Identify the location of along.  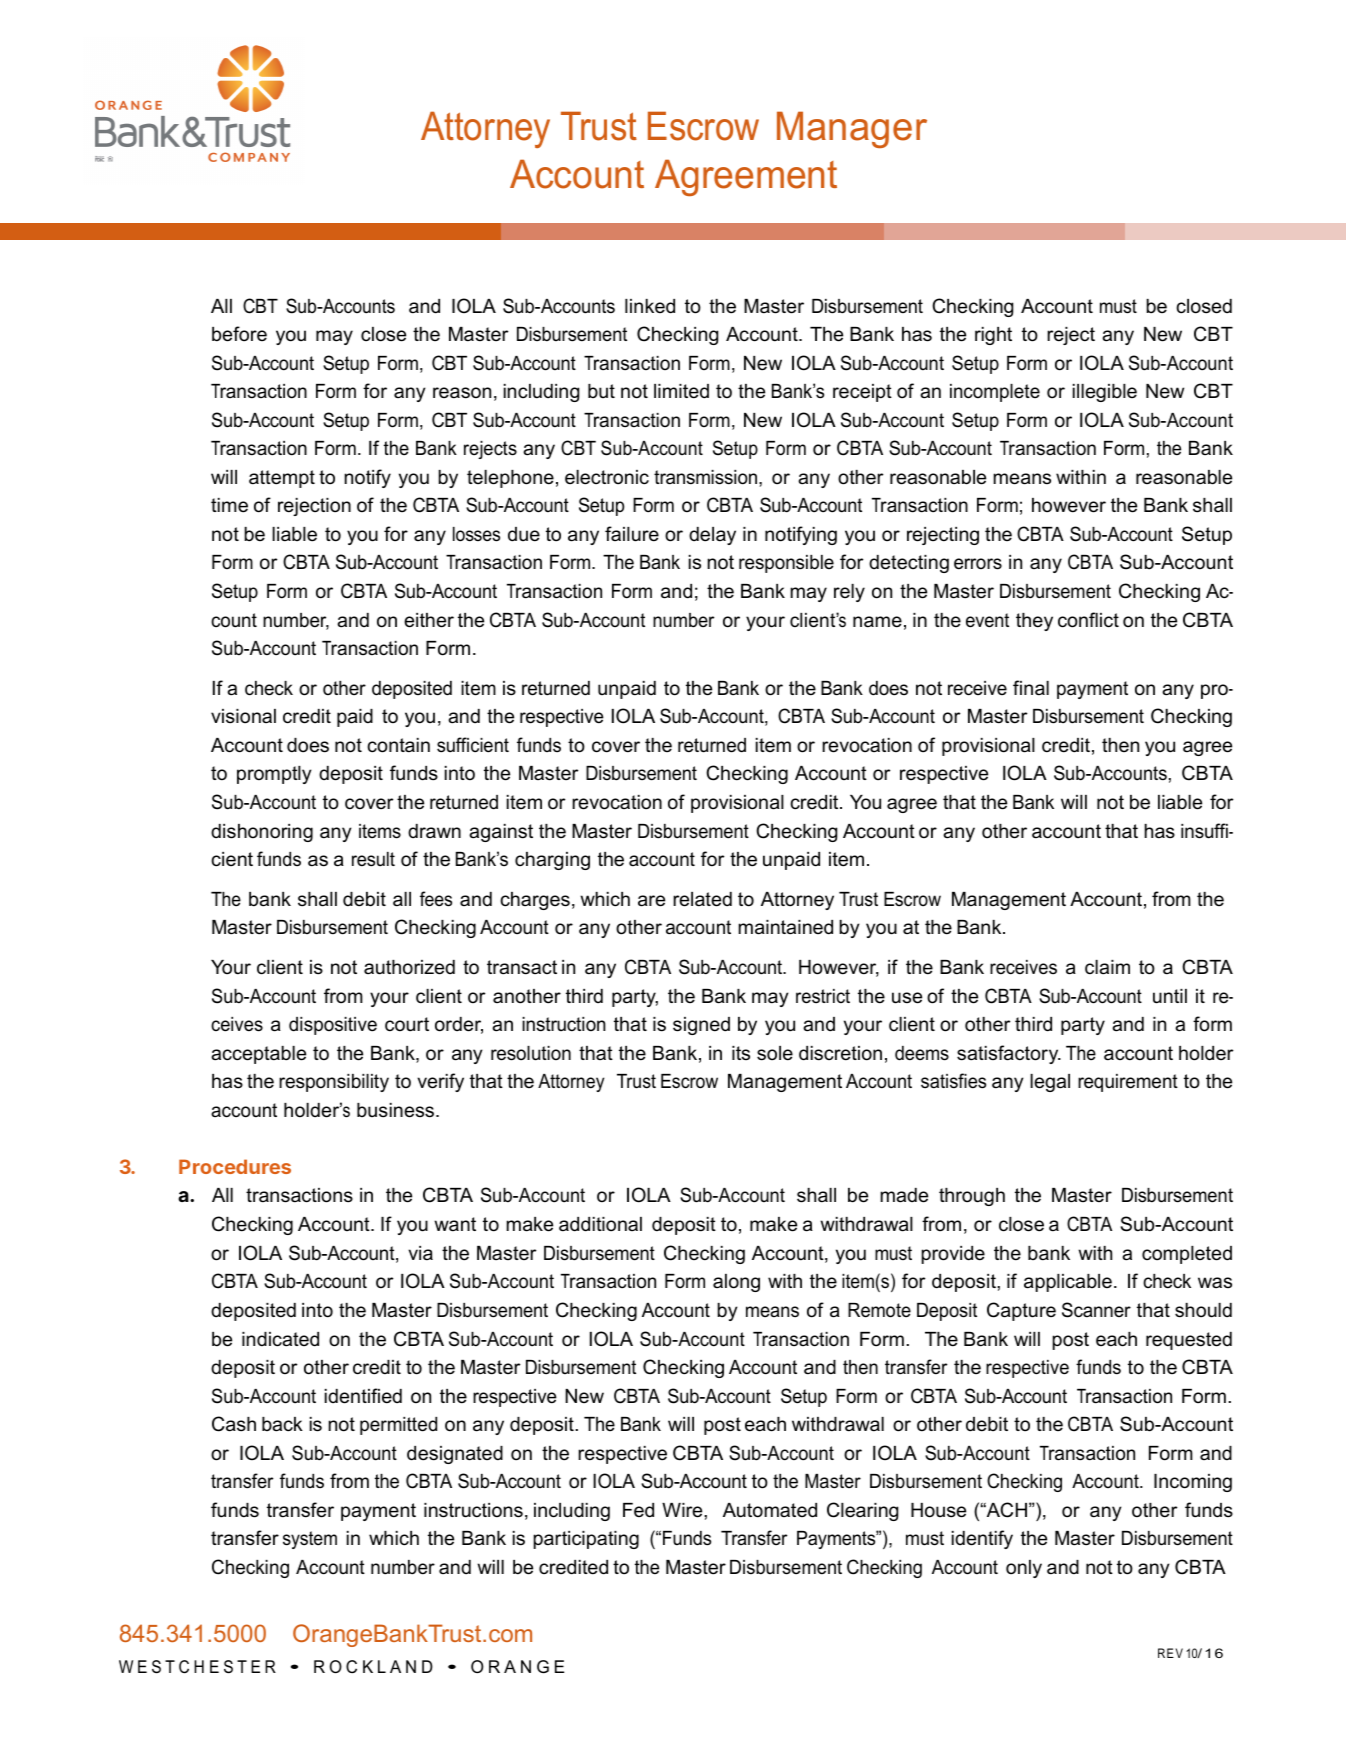
(736, 1283).
